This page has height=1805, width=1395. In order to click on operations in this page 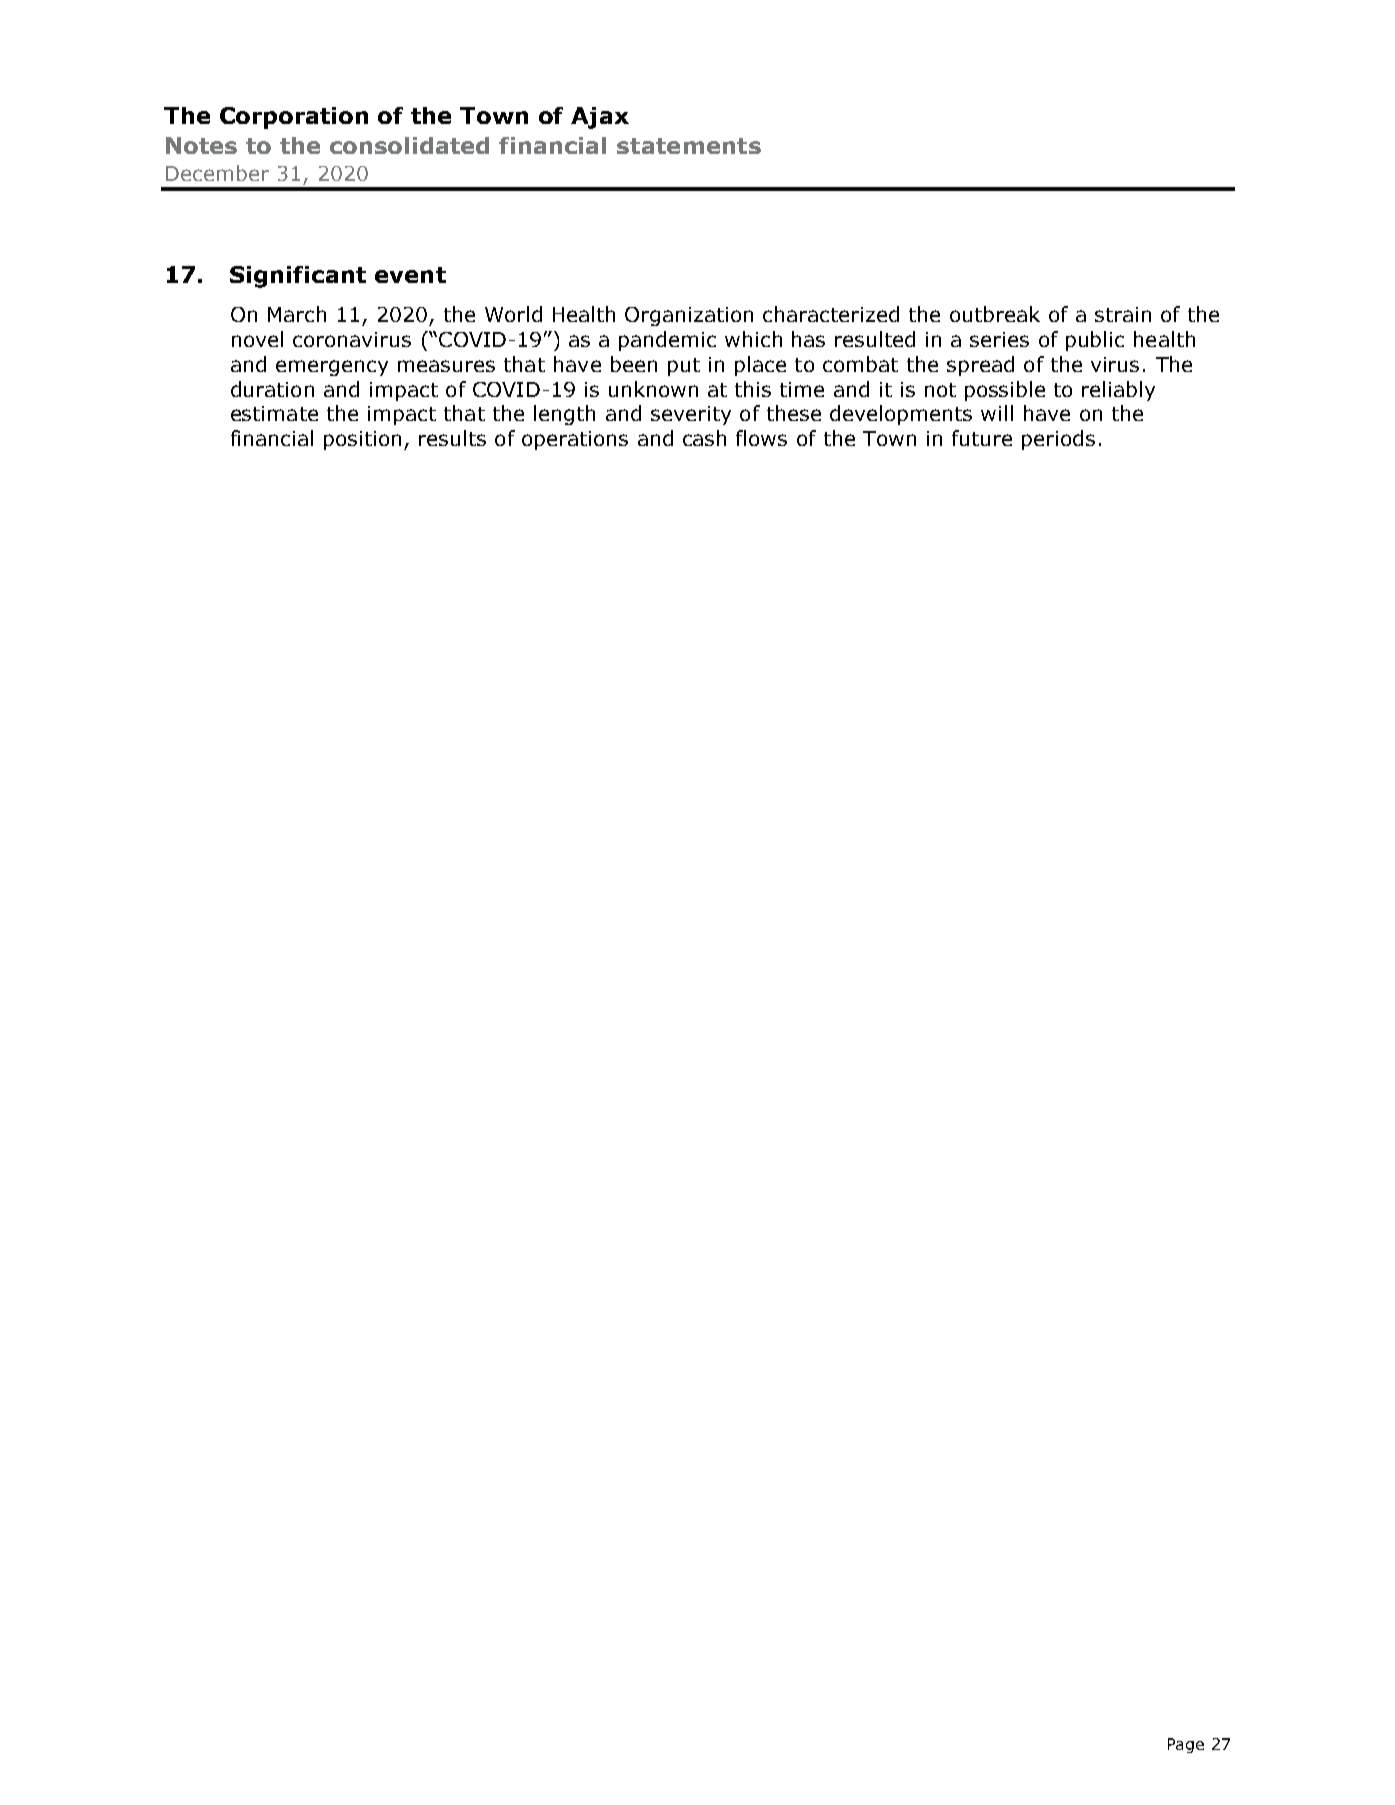, I will do `click(575, 440)`.
